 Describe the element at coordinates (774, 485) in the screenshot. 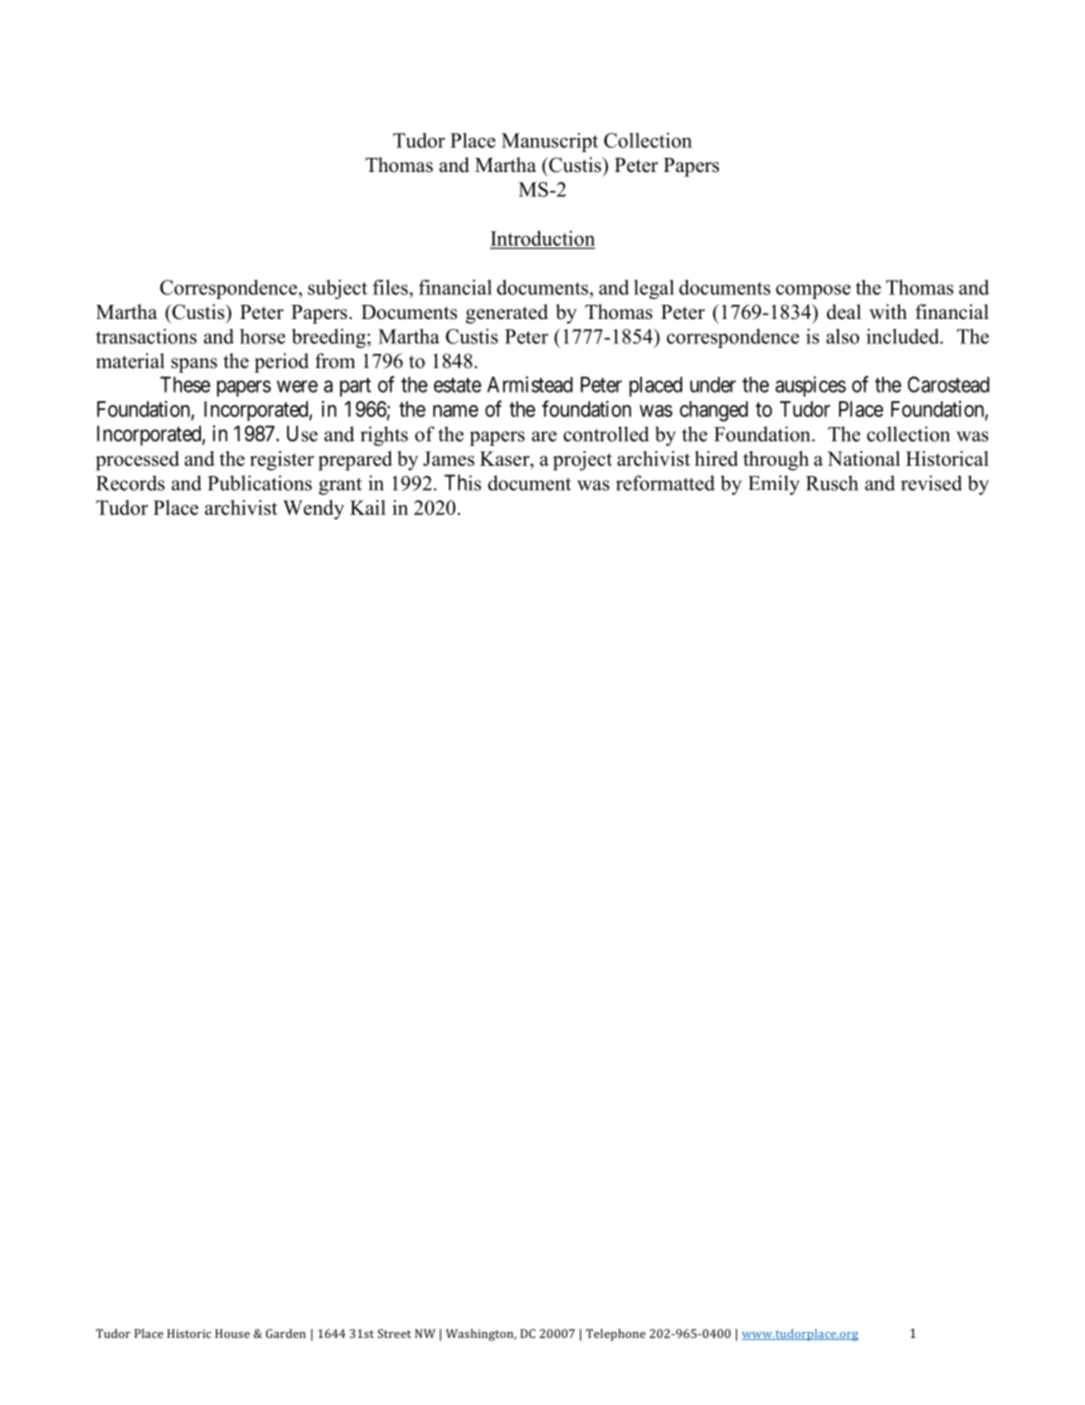

I see `Emily` at that location.
